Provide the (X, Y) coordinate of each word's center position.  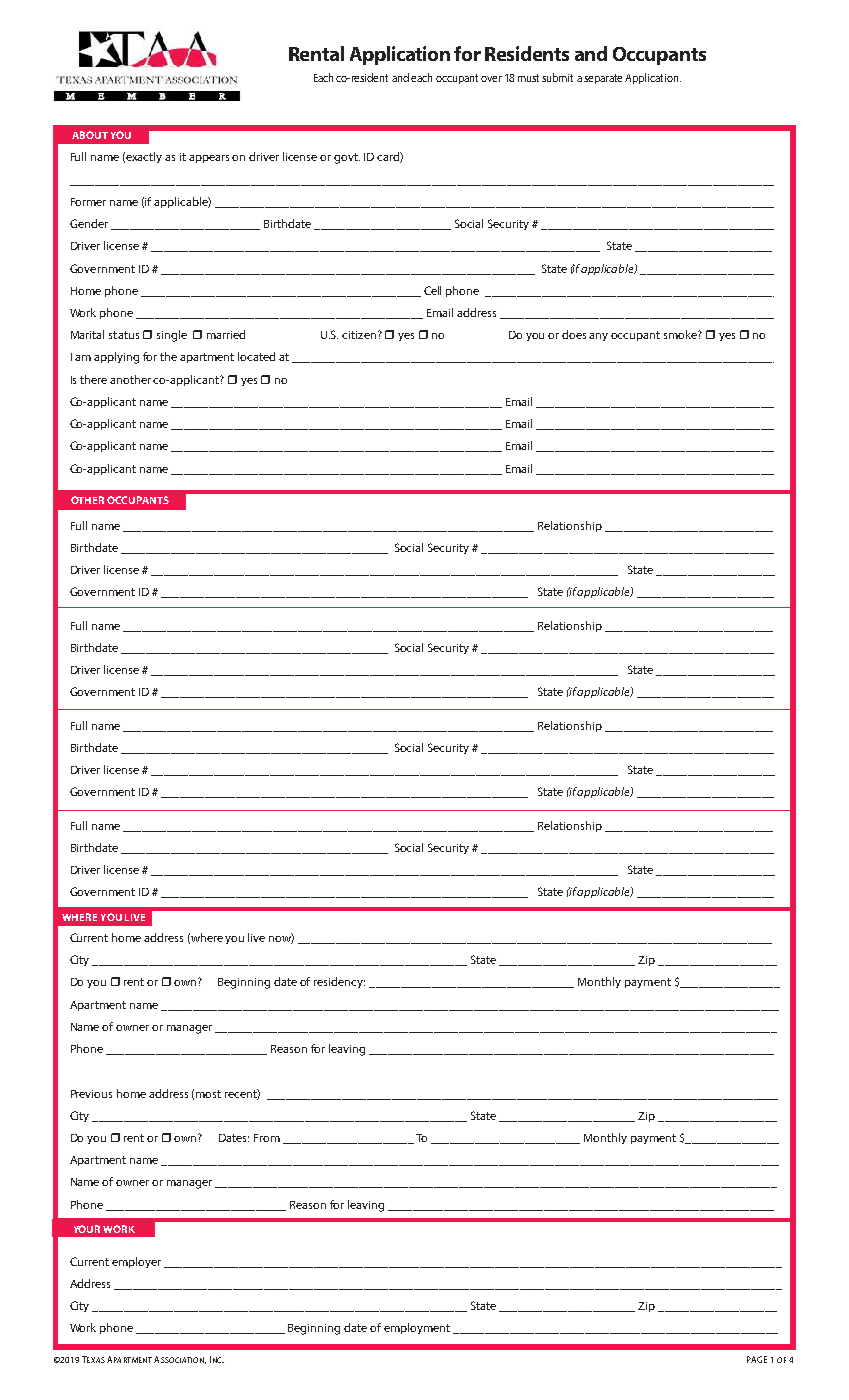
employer (136, 1262)
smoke (681, 334)
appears (209, 159)
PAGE (757, 1359)
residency (339, 982)
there (93, 379)
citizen (359, 335)
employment (417, 1328)
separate (603, 79)
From (267, 1138)
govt (347, 158)
